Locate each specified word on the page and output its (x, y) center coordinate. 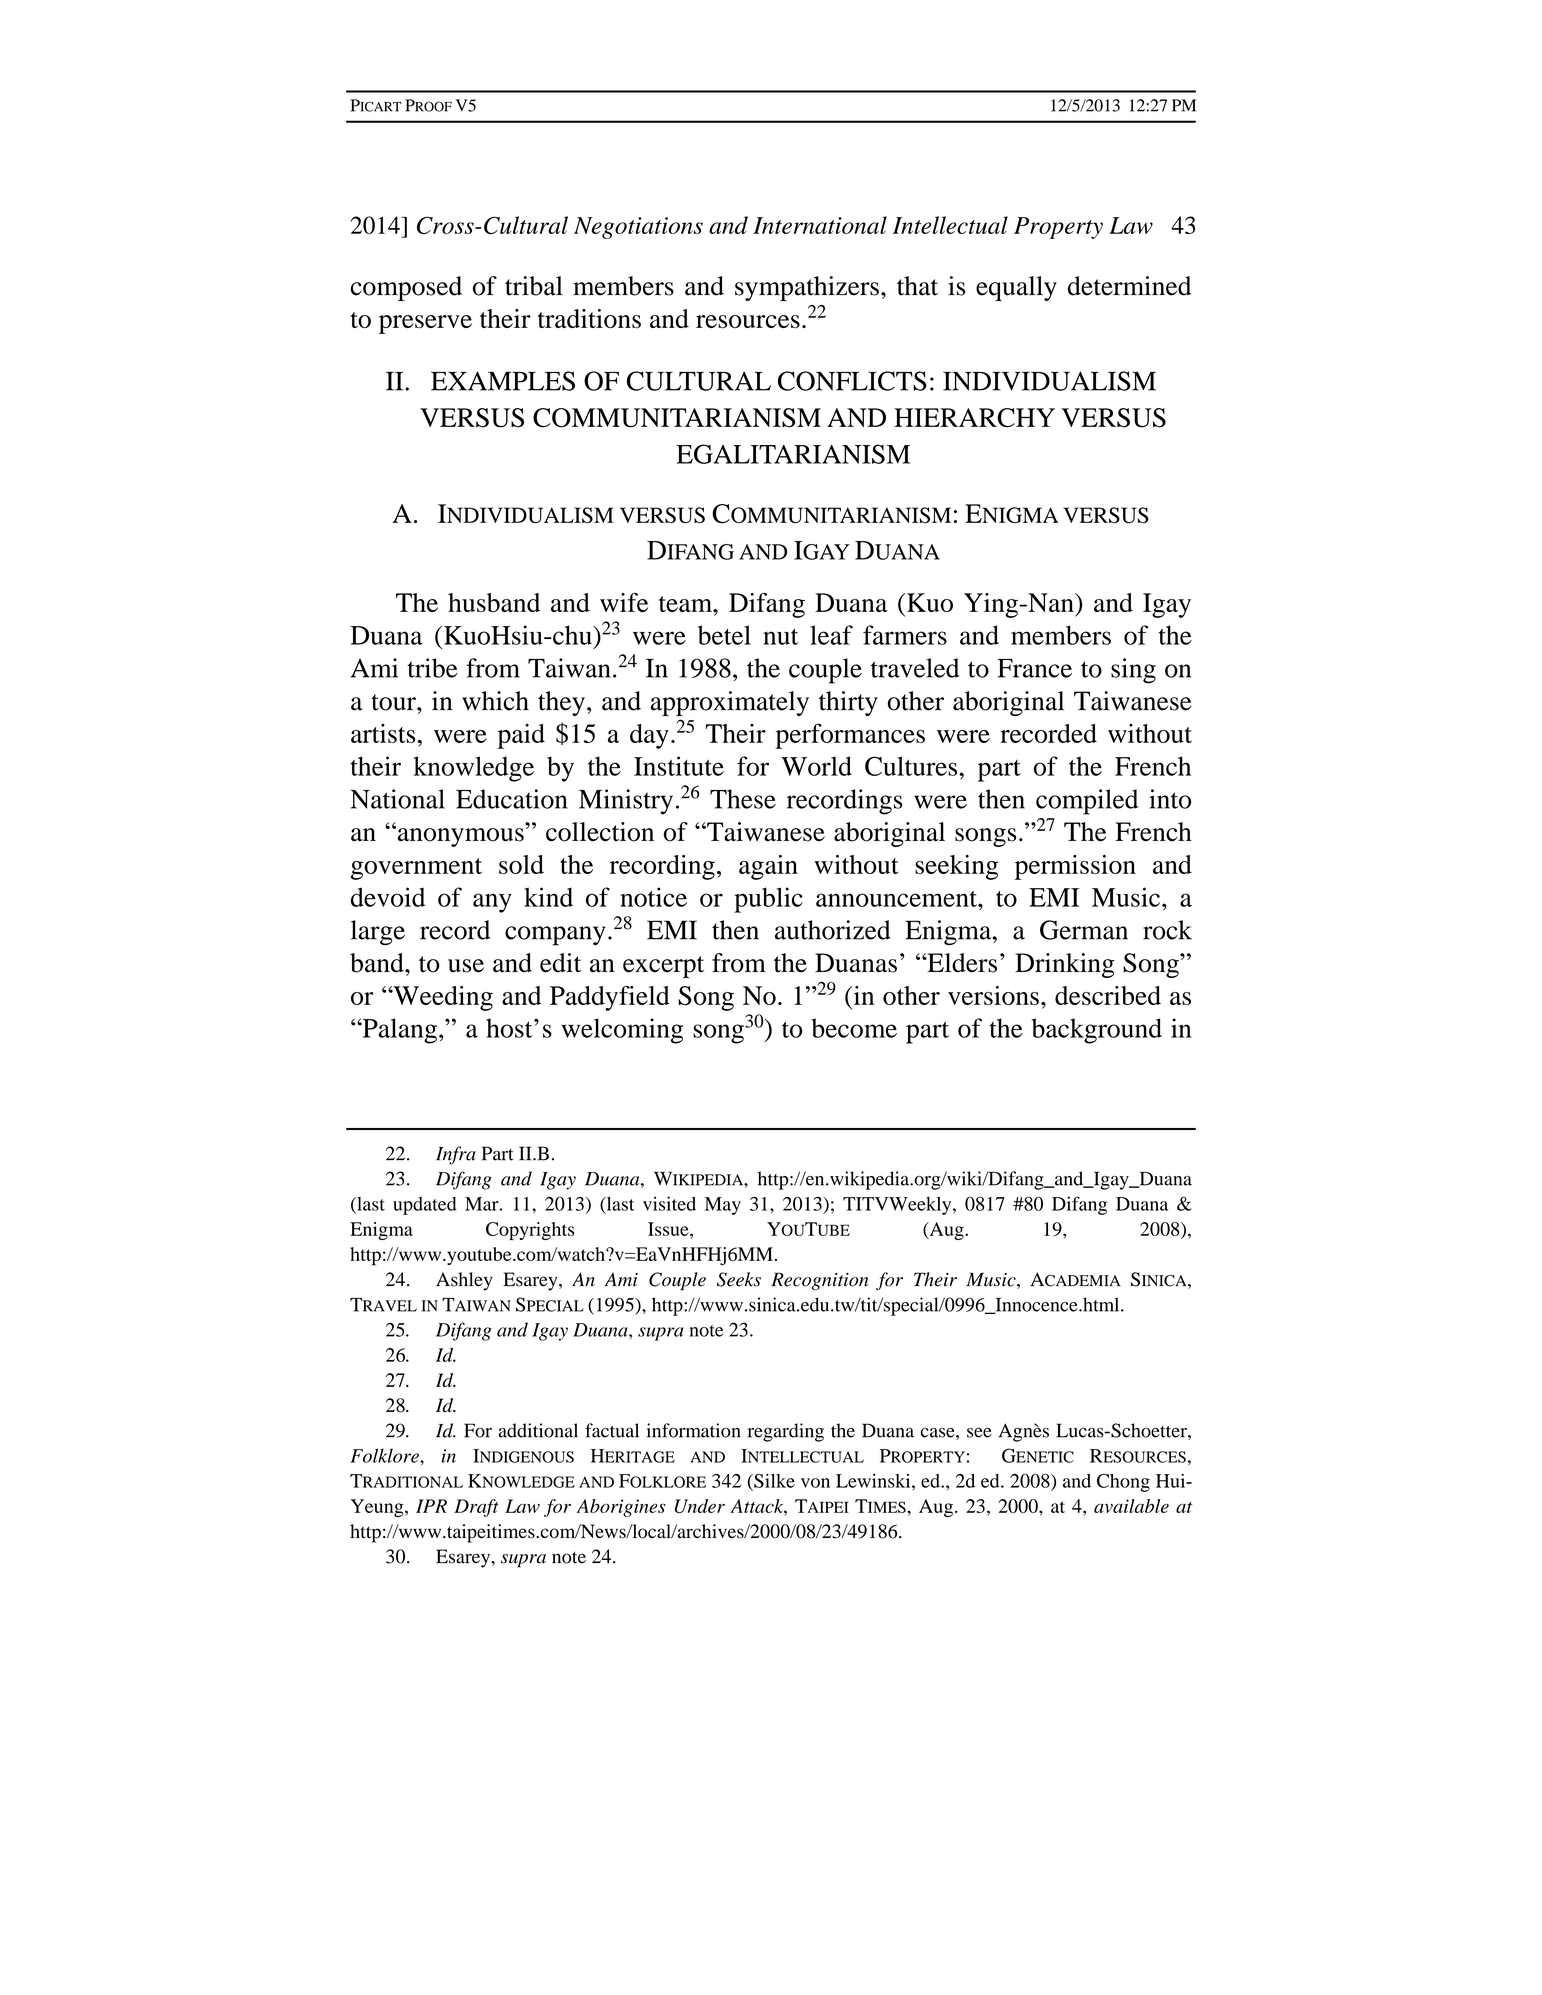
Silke (773, 1480)
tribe (432, 668)
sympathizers (807, 288)
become (854, 1028)
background (1097, 1031)
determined (1129, 286)
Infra (456, 1155)
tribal (534, 286)
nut (780, 637)
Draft (476, 1508)
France (1034, 668)
